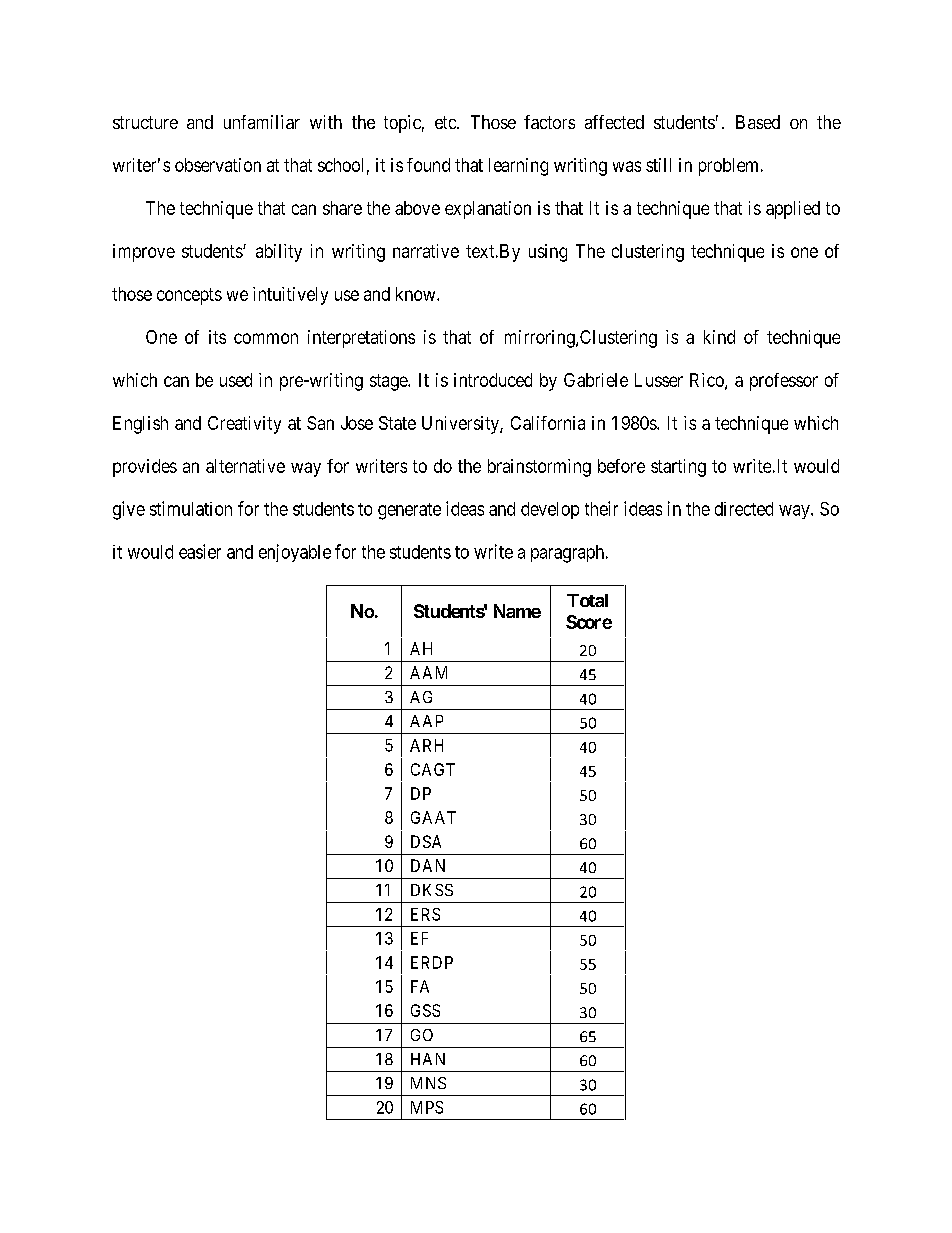 This screenshot has width=952, height=1233. Describe the element at coordinates (428, 1083) in the screenshot. I see `MNS` at that location.
